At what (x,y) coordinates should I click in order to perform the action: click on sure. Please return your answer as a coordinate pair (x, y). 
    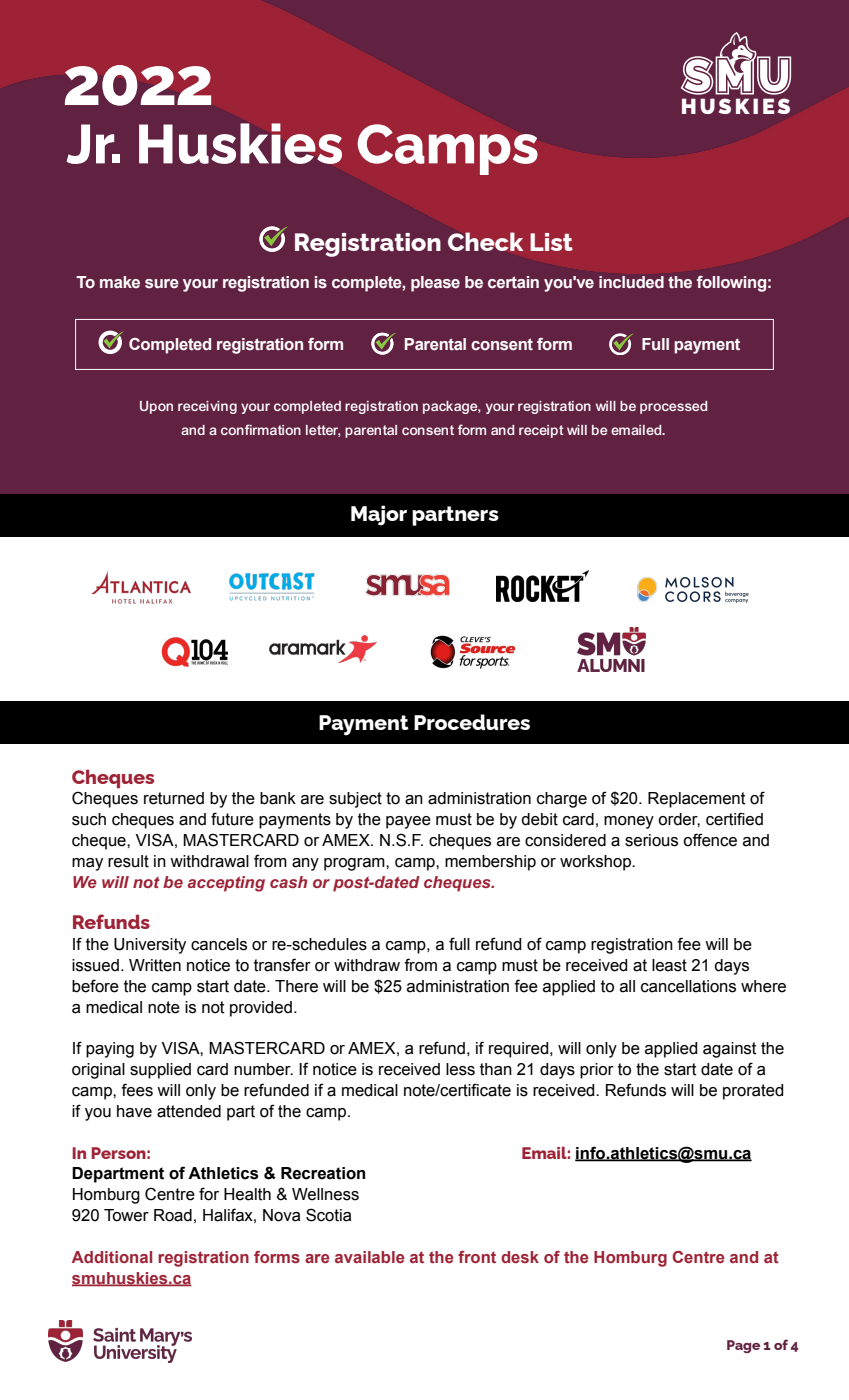
    Looking at the image, I should click on (162, 284).
